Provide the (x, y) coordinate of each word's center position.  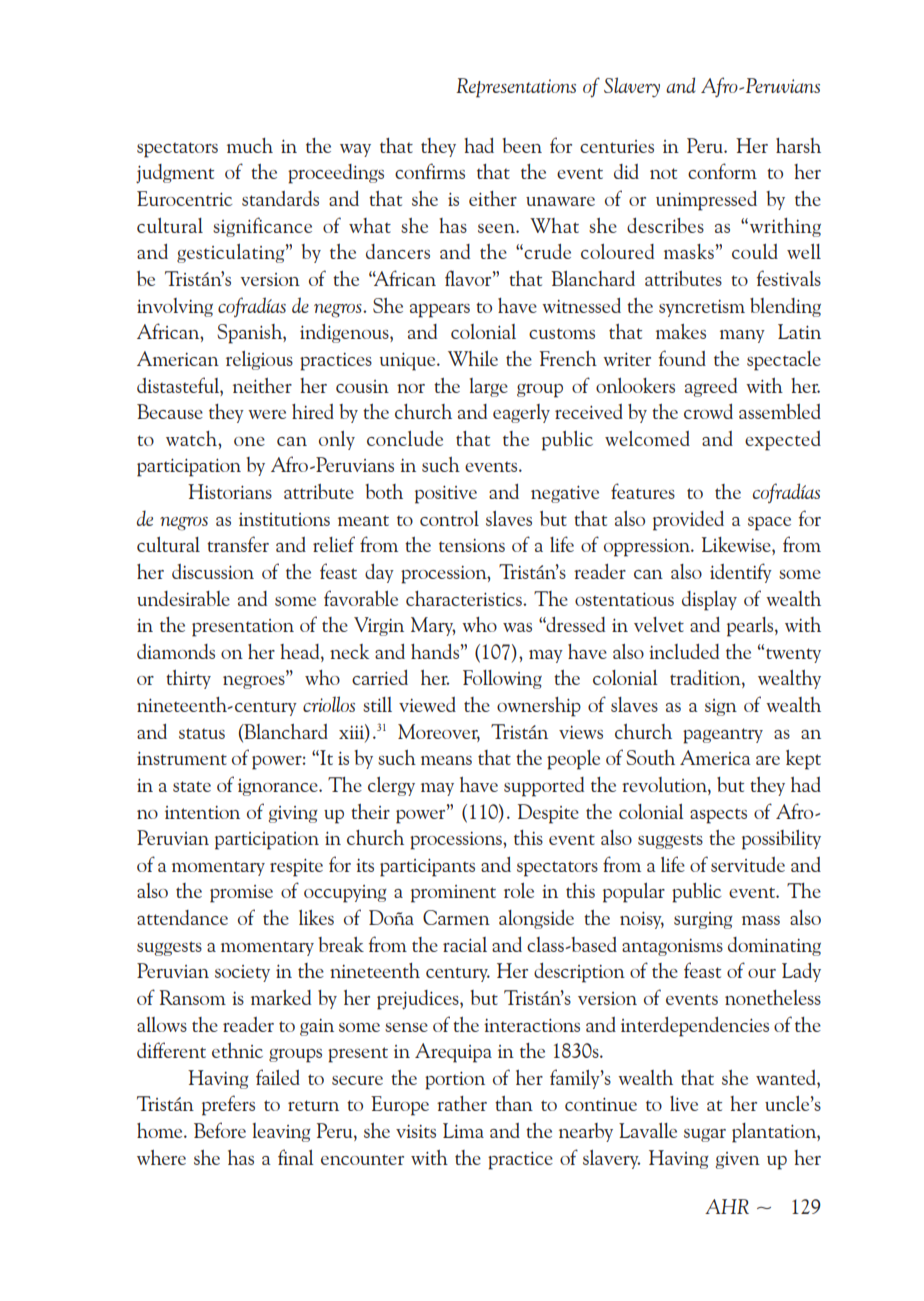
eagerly (521, 413)
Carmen (456, 917)
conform (722, 171)
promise (241, 894)
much (250, 145)
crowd (708, 411)
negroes (255, 682)
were (267, 414)
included (684, 651)
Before (220, 1130)
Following (502, 679)
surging (703, 920)
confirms (430, 171)
